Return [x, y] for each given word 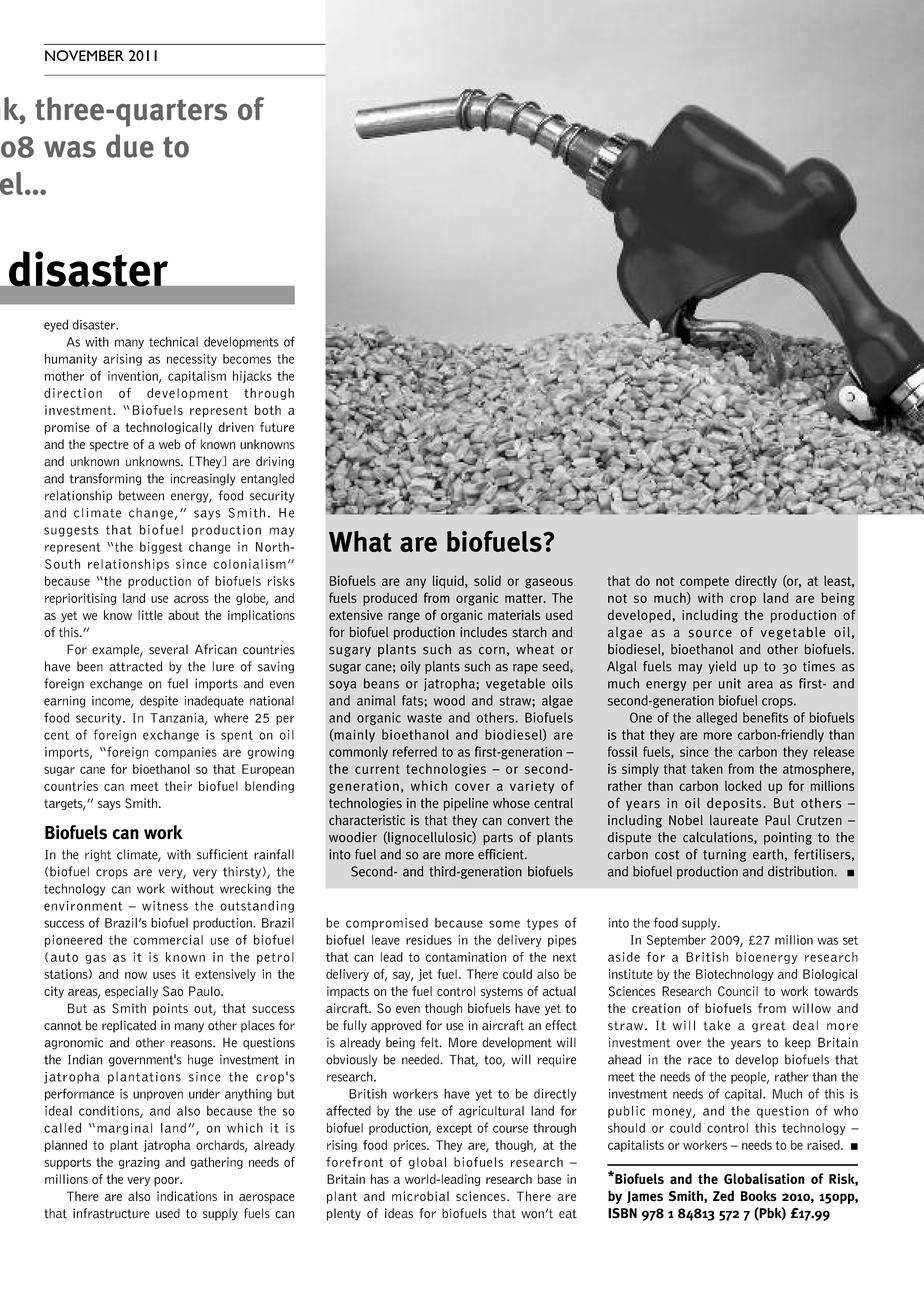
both [268, 410]
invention [134, 377]
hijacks [252, 377]
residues [429, 940]
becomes [247, 359]
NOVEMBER [84, 55]
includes [483, 632]
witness [165, 906]
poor [168, 1182]
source [710, 633]
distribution [801, 871]
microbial [420, 1196]
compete [704, 583]
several [168, 649]
